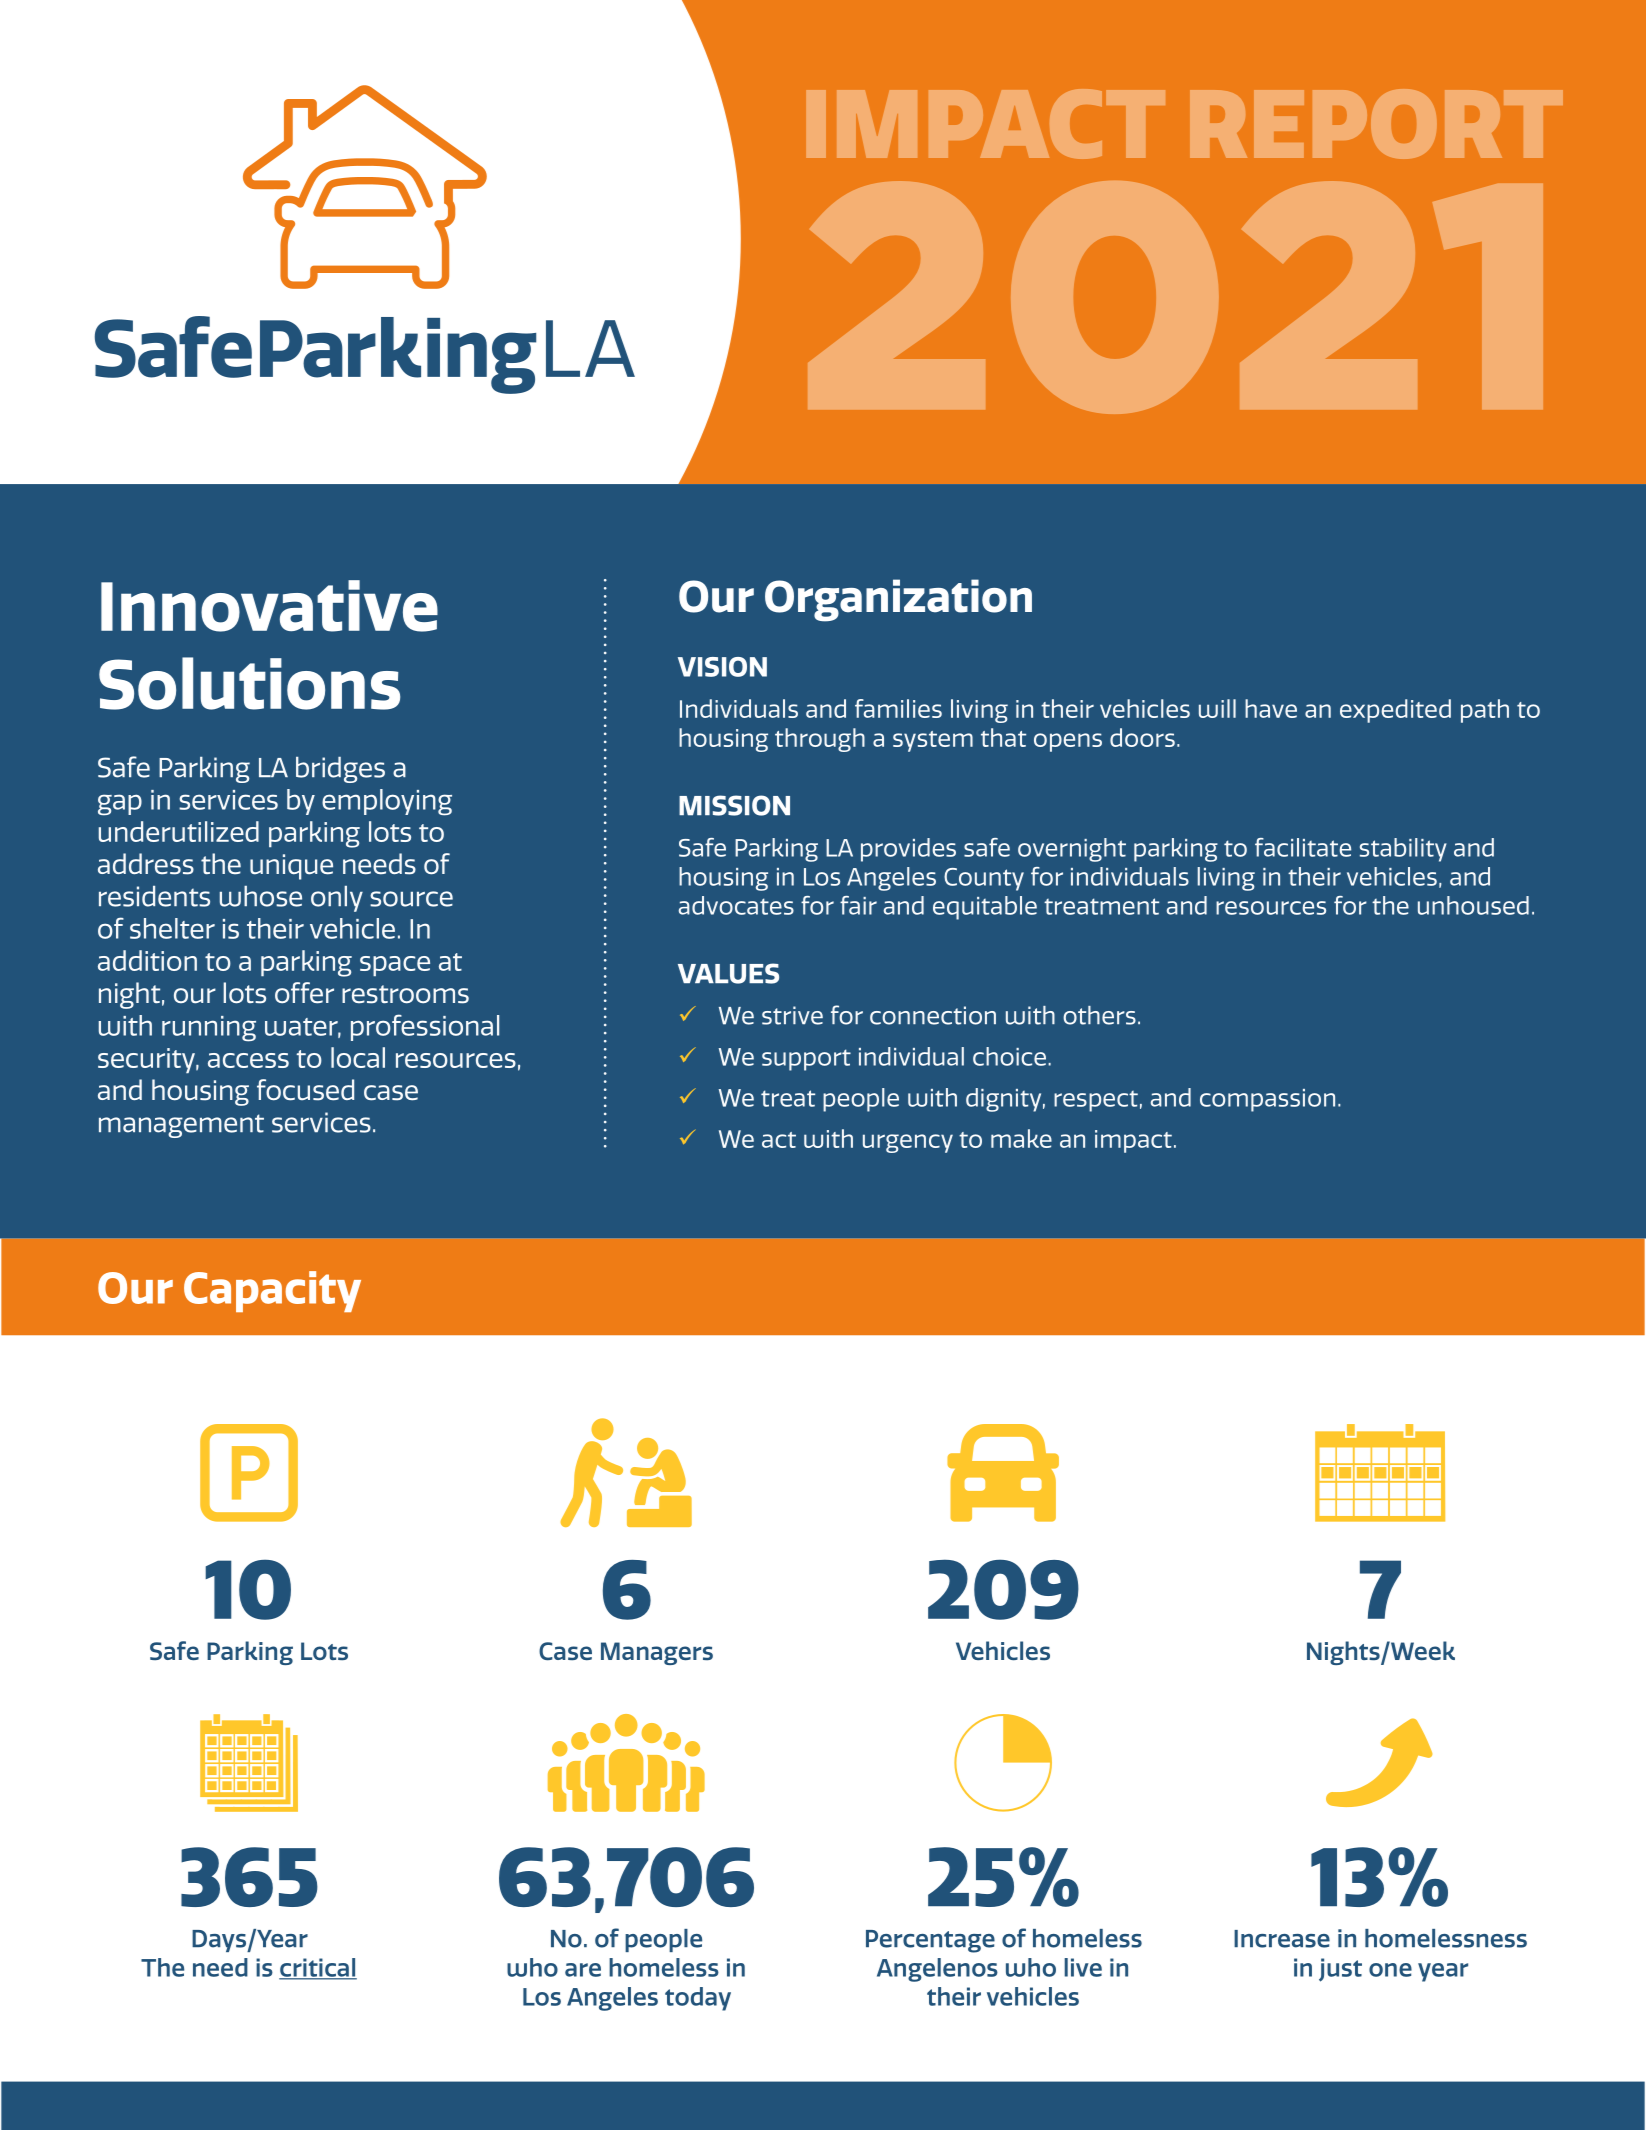  What do you see at coordinates (722, 667) in the document?
I see `VISION` at bounding box center [722, 667].
